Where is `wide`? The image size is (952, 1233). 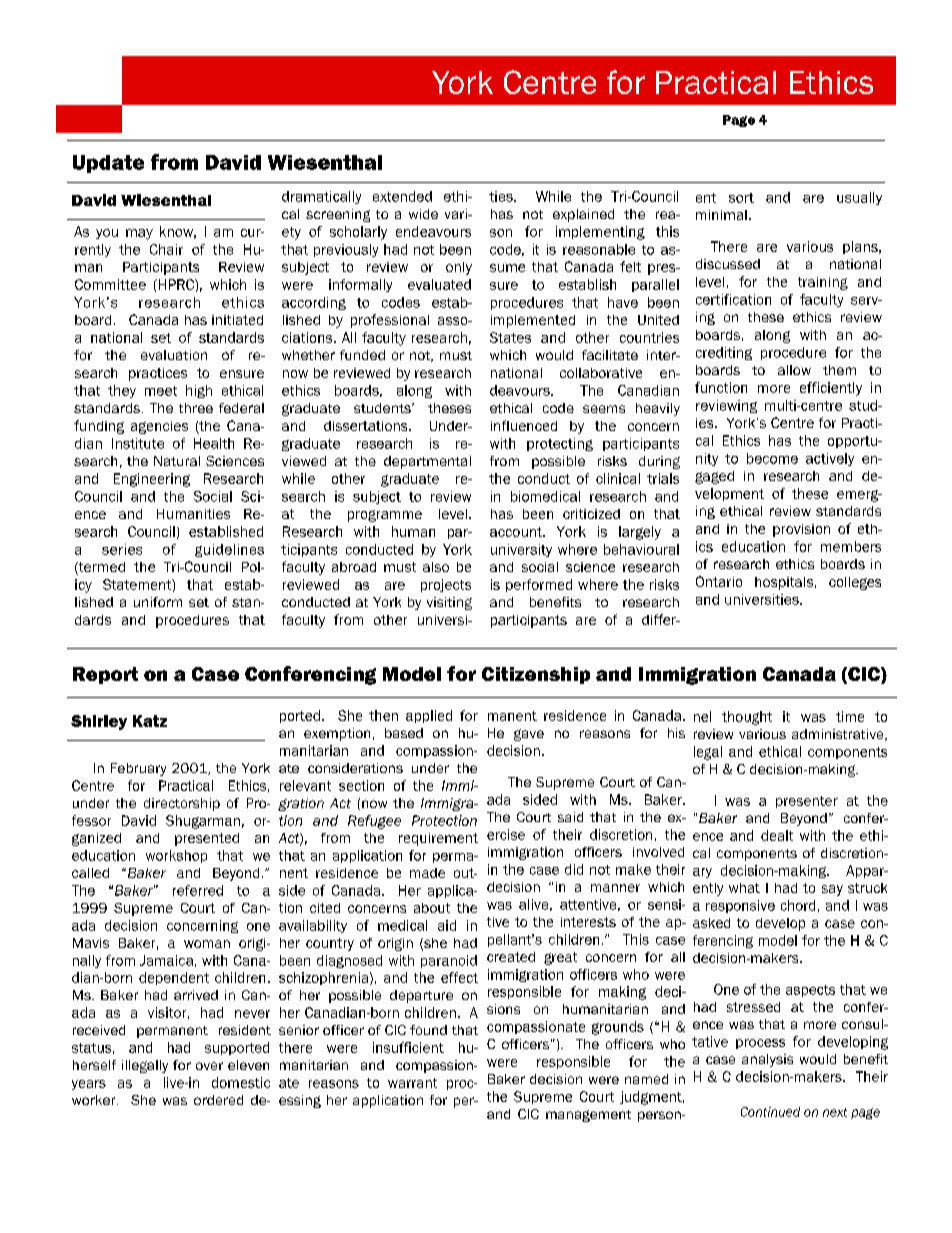
wide is located at coordinates (423, 214).
